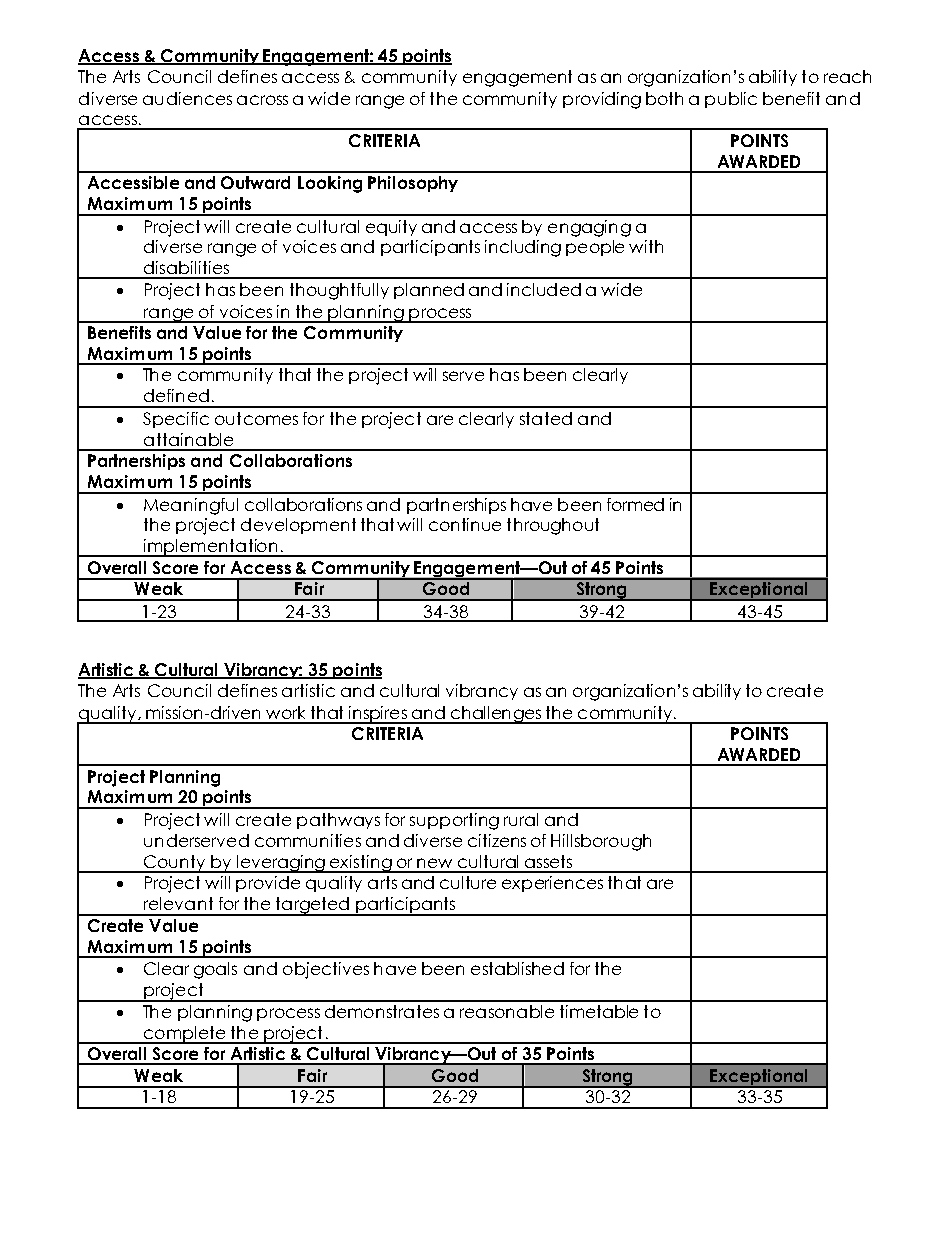 This screenshot has width=952, height=1233. I want to click on implementation, so click(210, 548).
